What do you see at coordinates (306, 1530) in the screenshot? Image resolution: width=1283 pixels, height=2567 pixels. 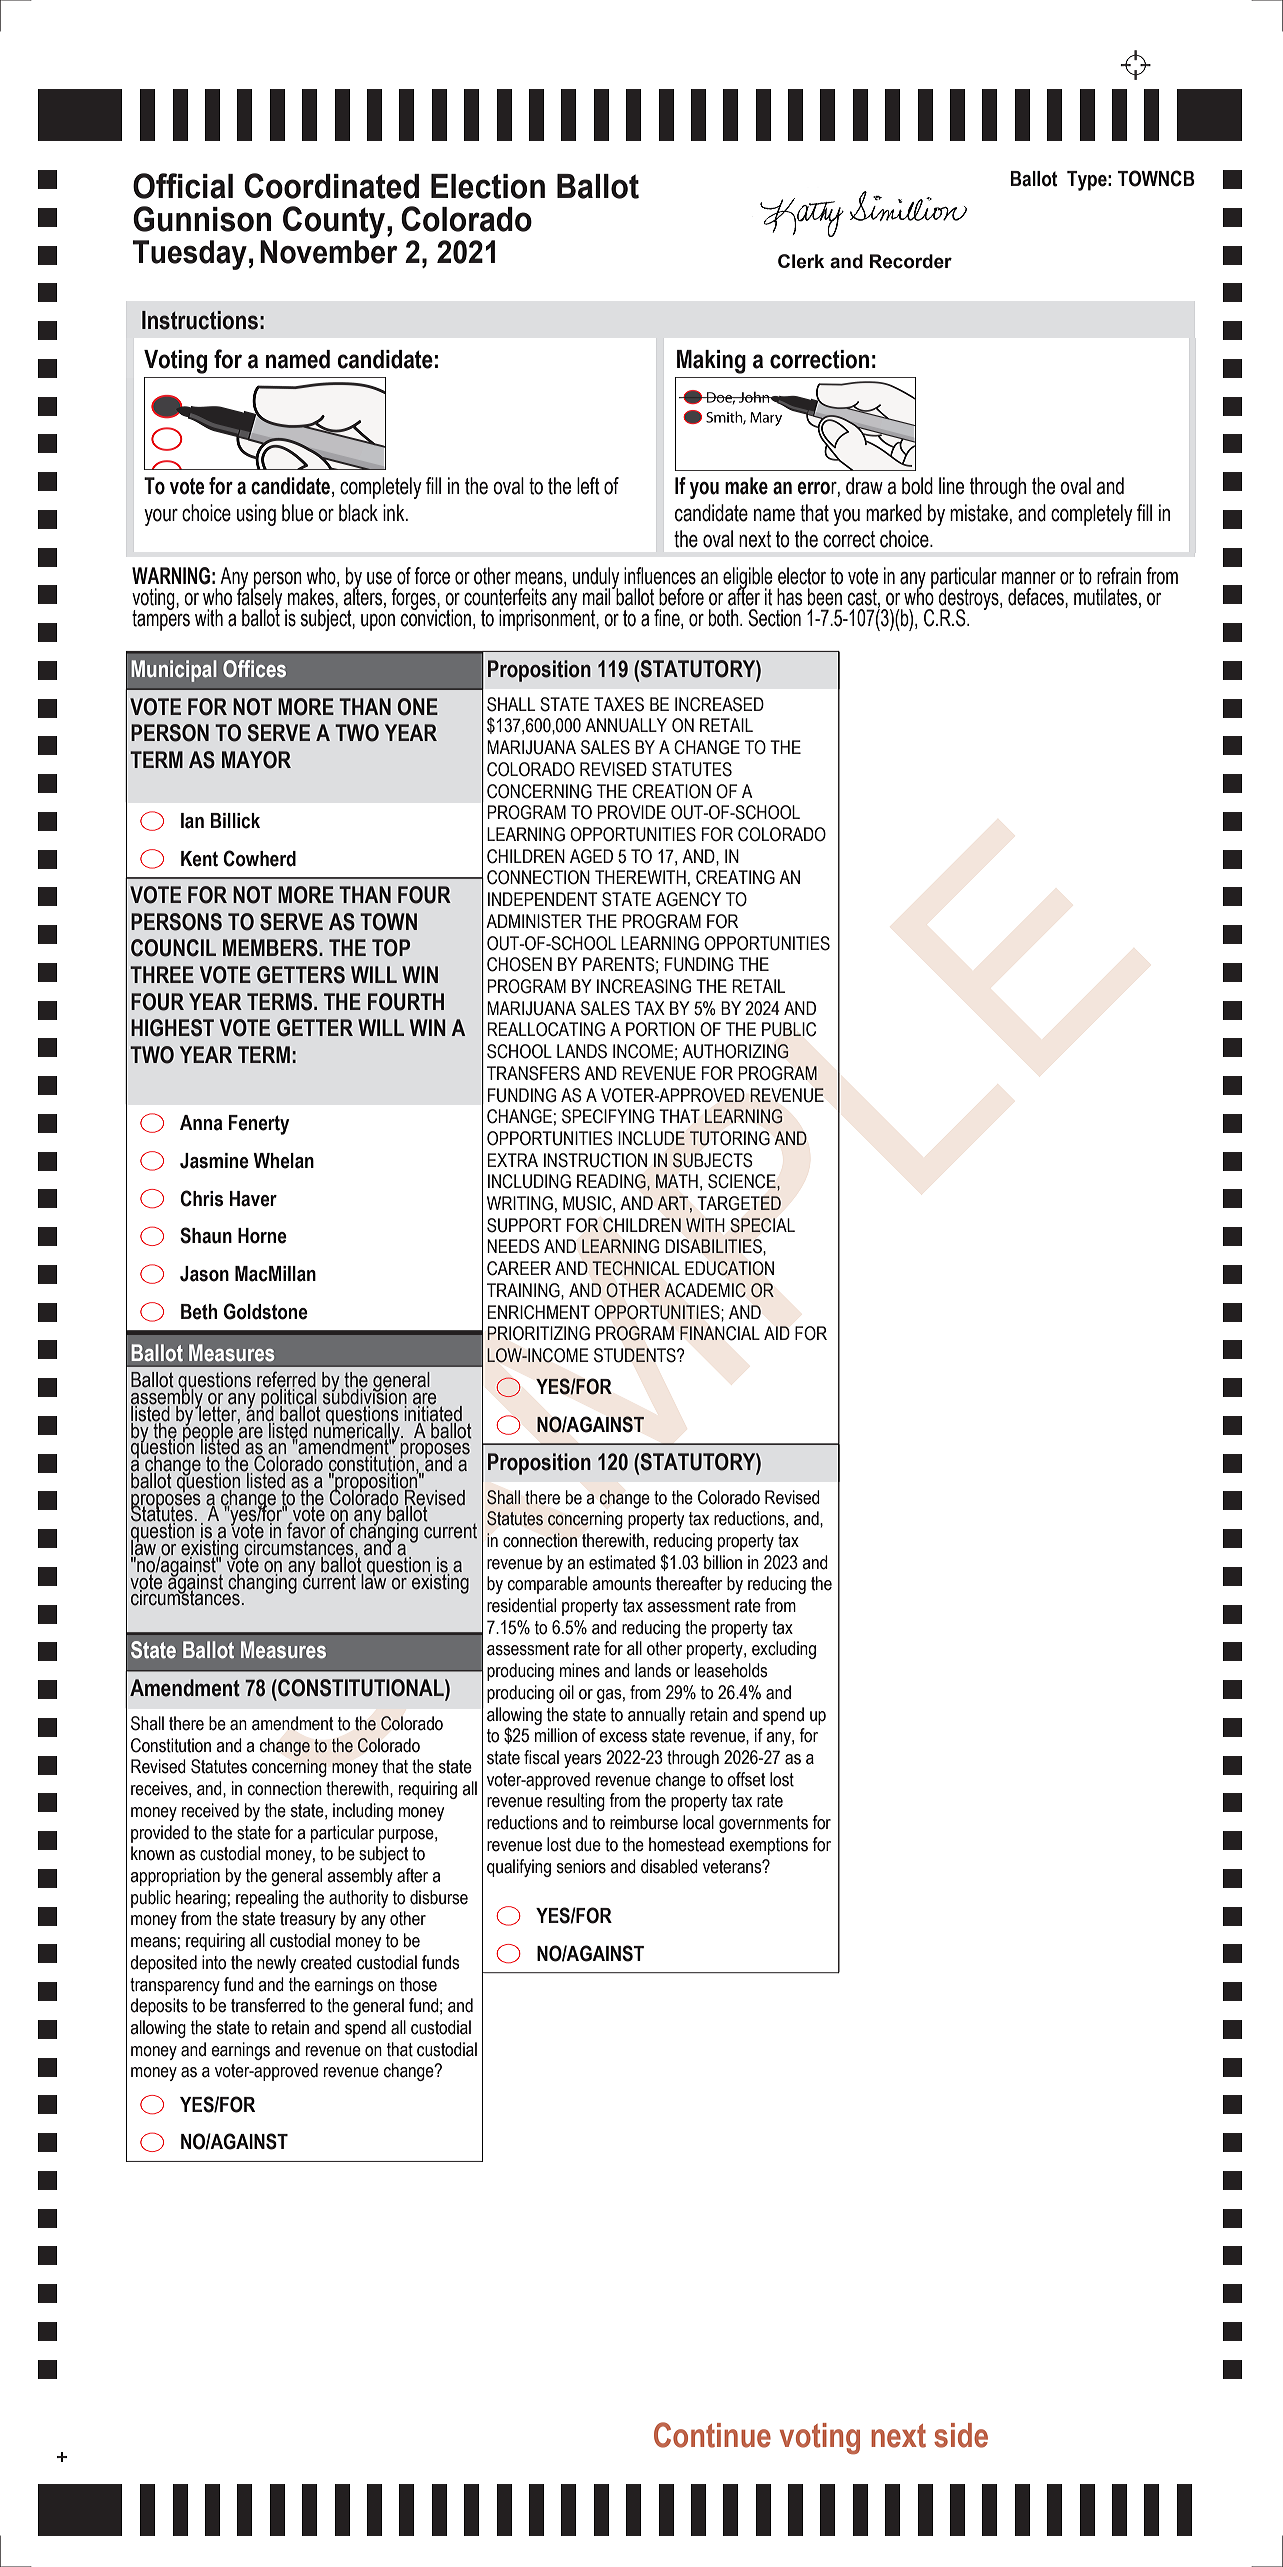 I see `favor` at bounding box center [306, 1530].
